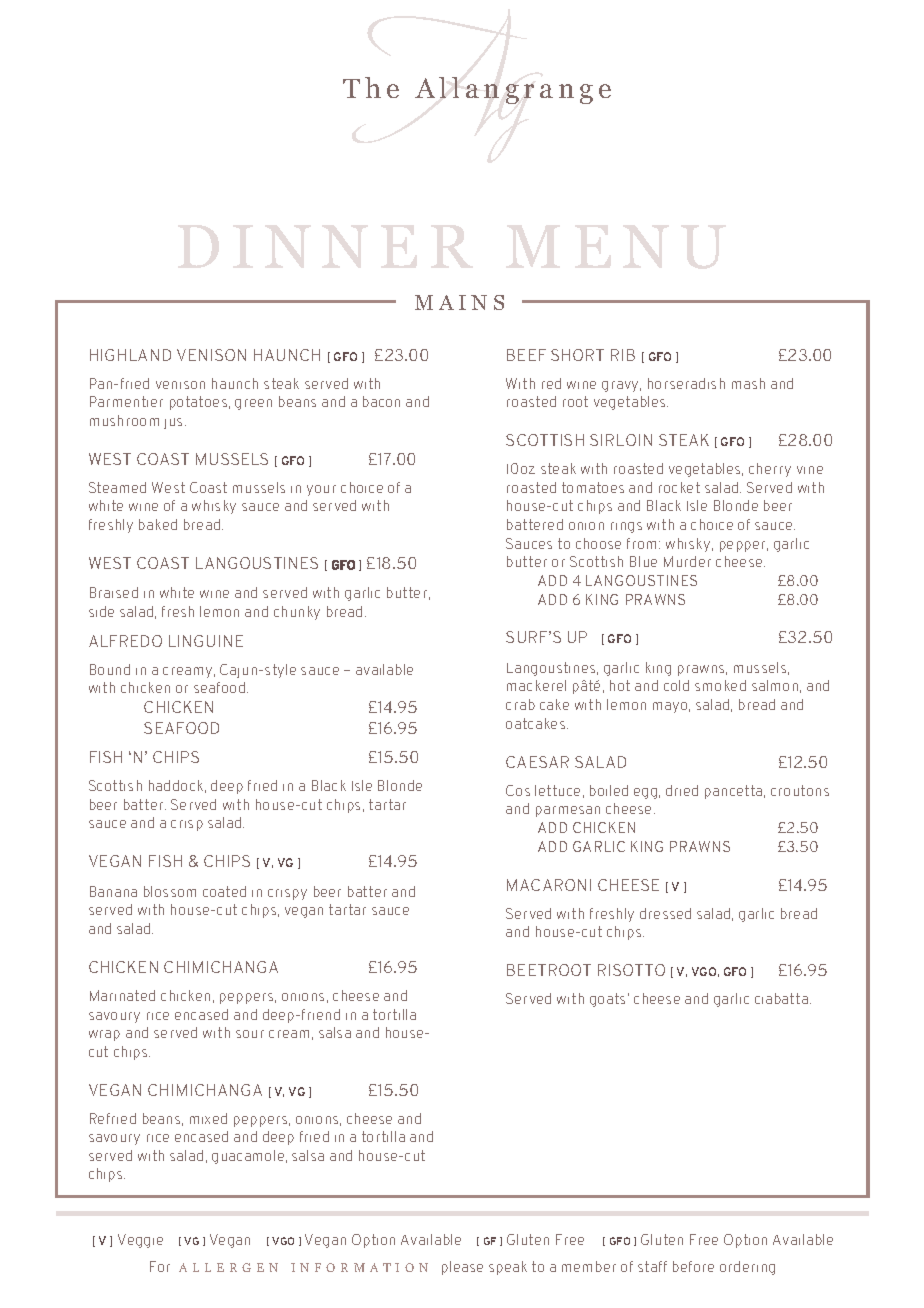  I want to click on bacon, so click(381, 401).
